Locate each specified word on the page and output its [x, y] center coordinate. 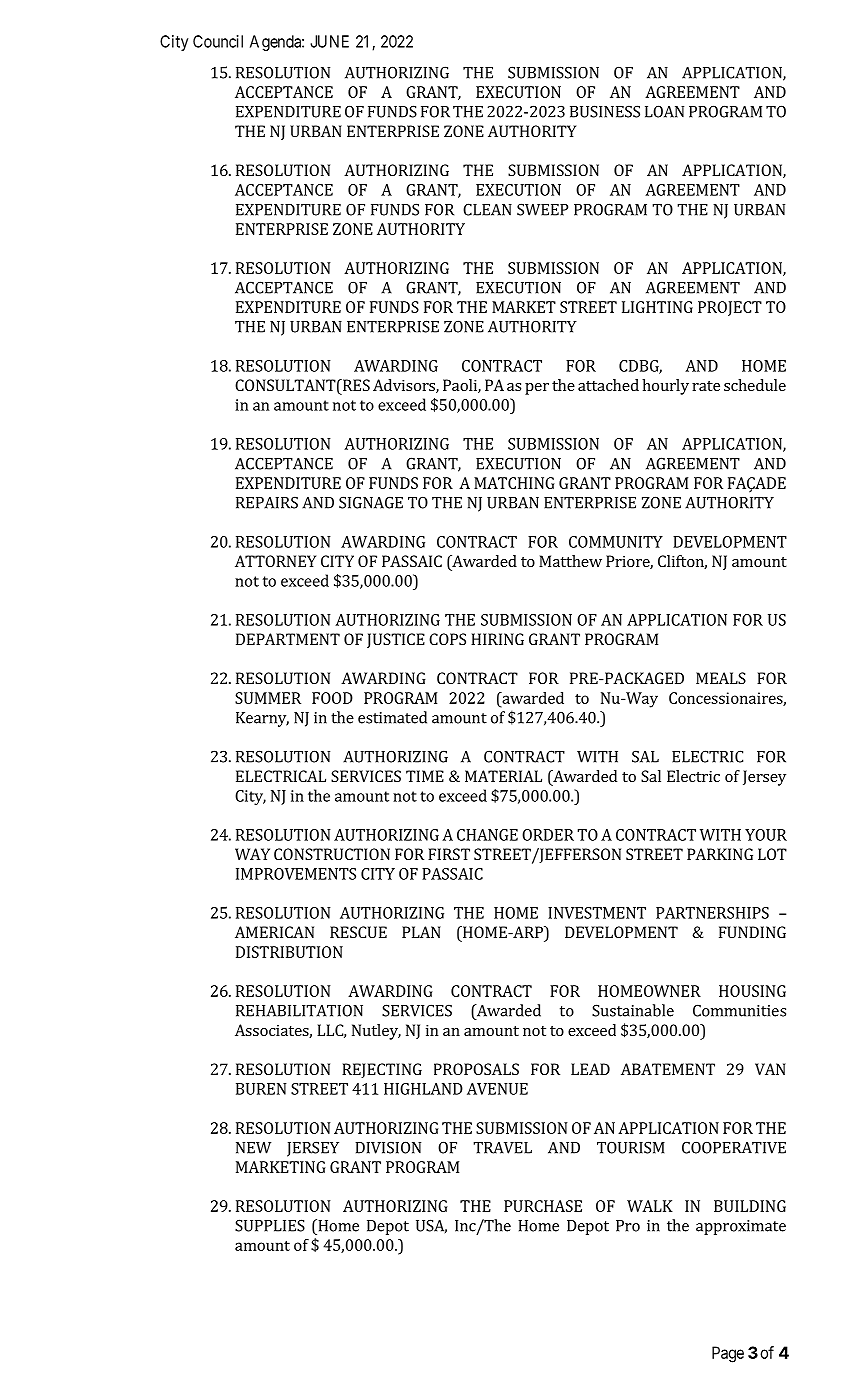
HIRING [497, 639]
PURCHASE [543, 1206]
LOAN [664, 112]
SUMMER [268, 698]
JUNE [329, 41]
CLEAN [487, 209]
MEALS [721, 678]
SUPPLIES [270, 1225]
